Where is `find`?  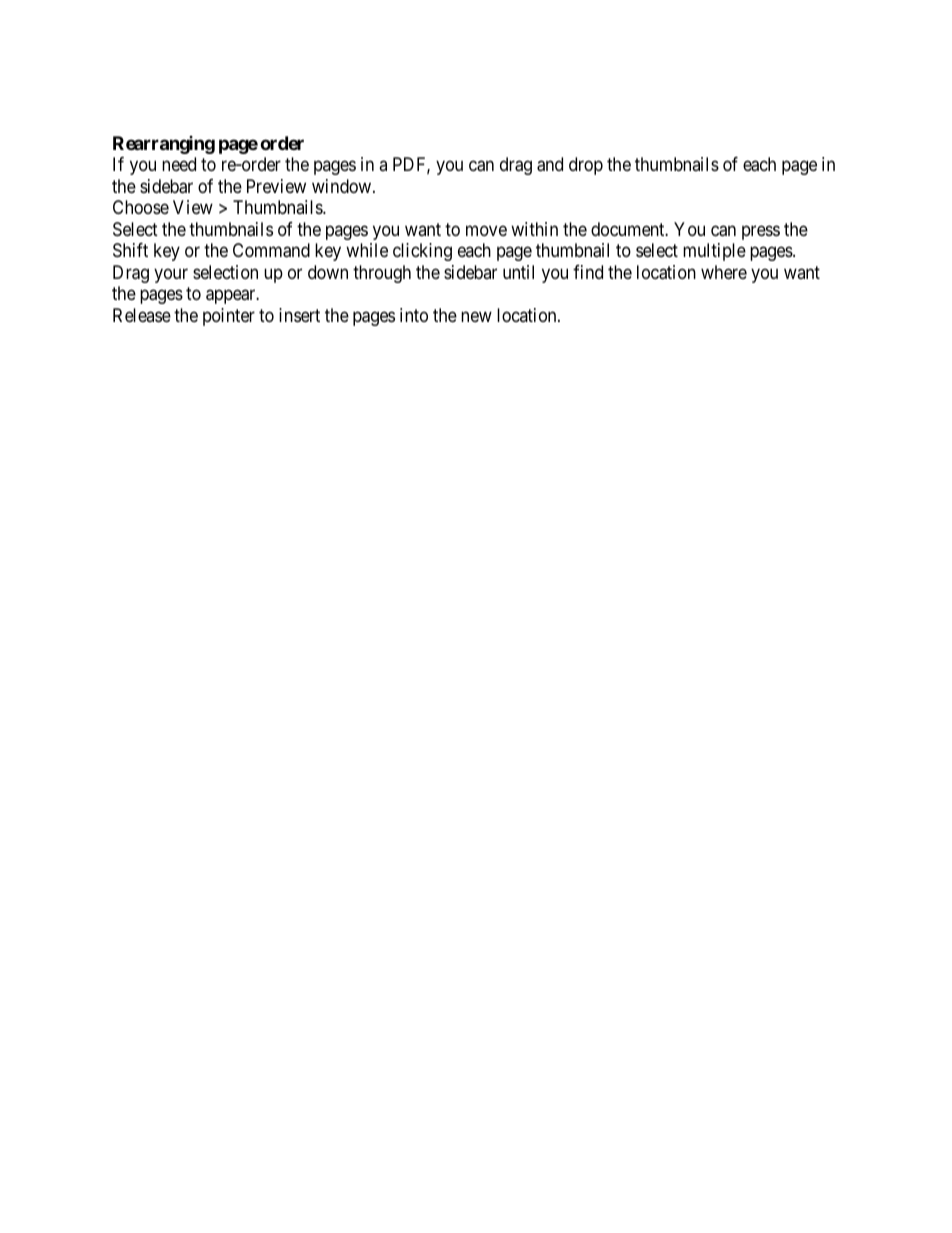
find is located at coordinates (588, 272).
